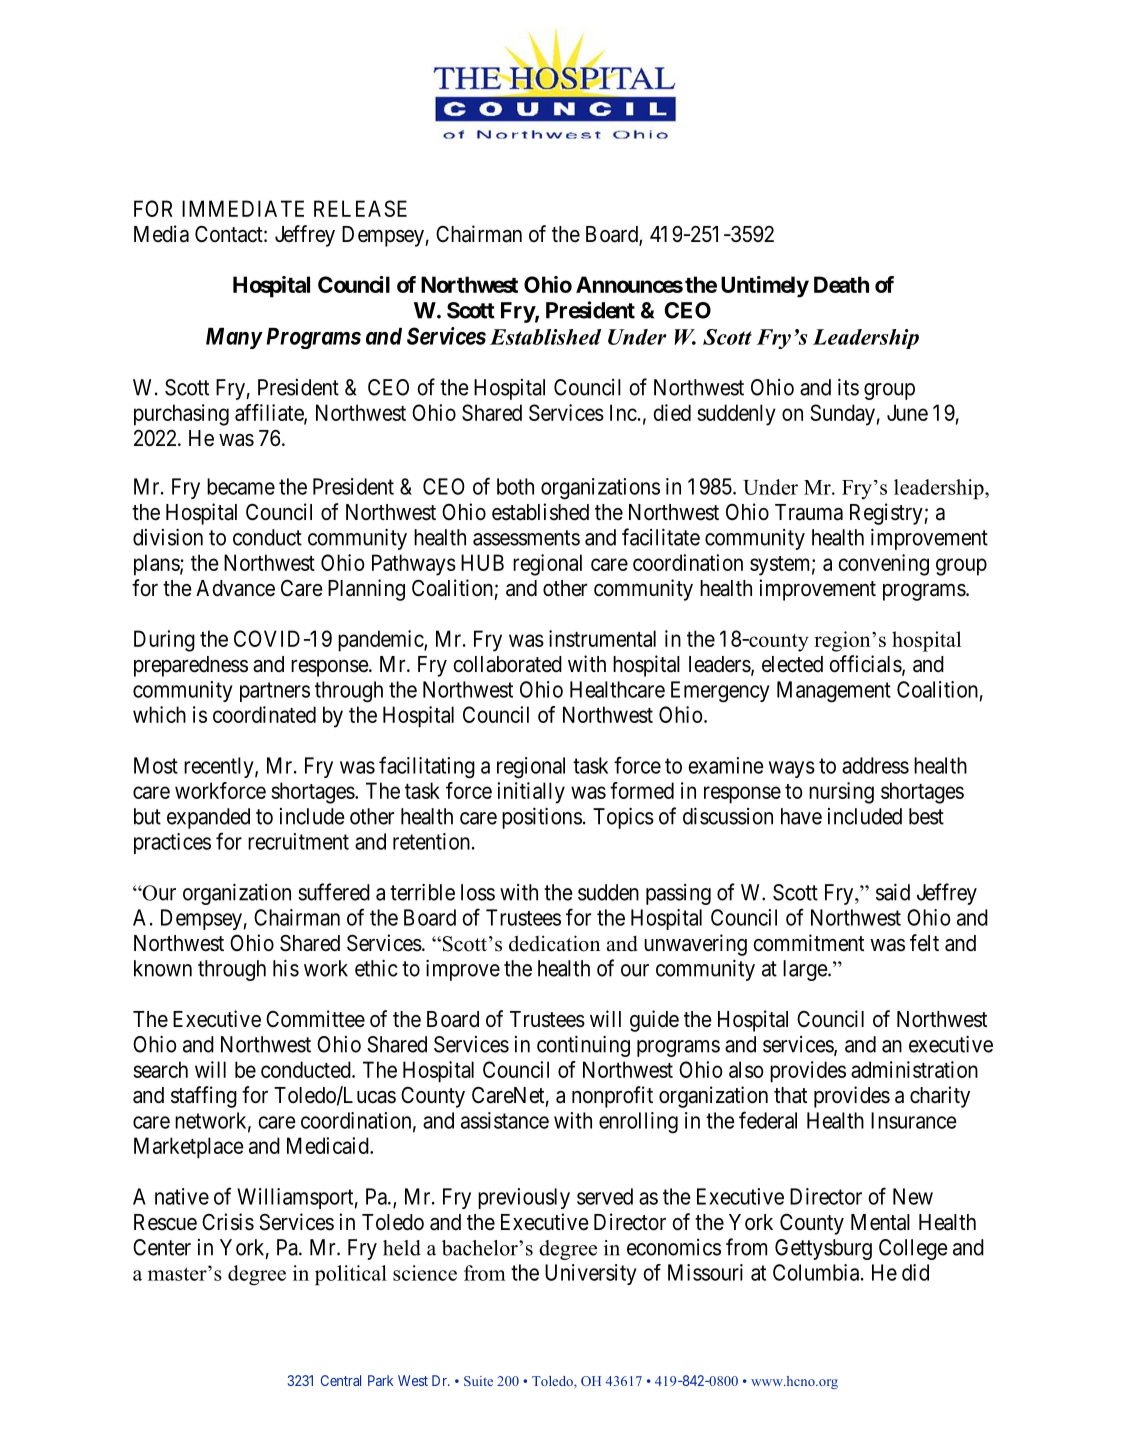  I want to click on Untimely, so click(765, 287).
